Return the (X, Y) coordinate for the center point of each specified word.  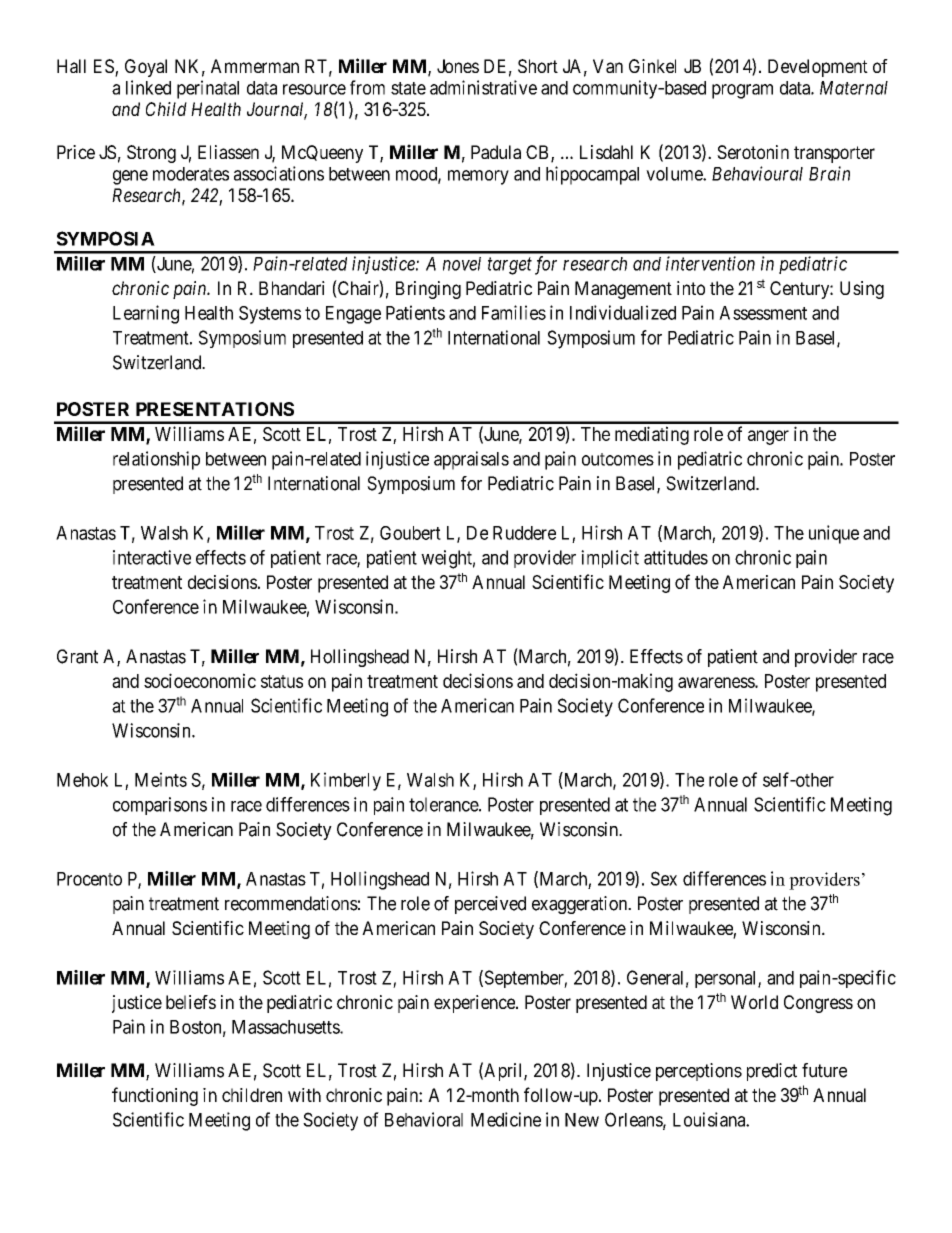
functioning (155, 1096)
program (742, 91)
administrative (483, 87)
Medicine (506, 1119)
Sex (664, 878)
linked (148, 87)
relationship (156, 460)
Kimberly (346, 781)
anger (768, 437)
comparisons (160, 806)
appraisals (471, 460)
